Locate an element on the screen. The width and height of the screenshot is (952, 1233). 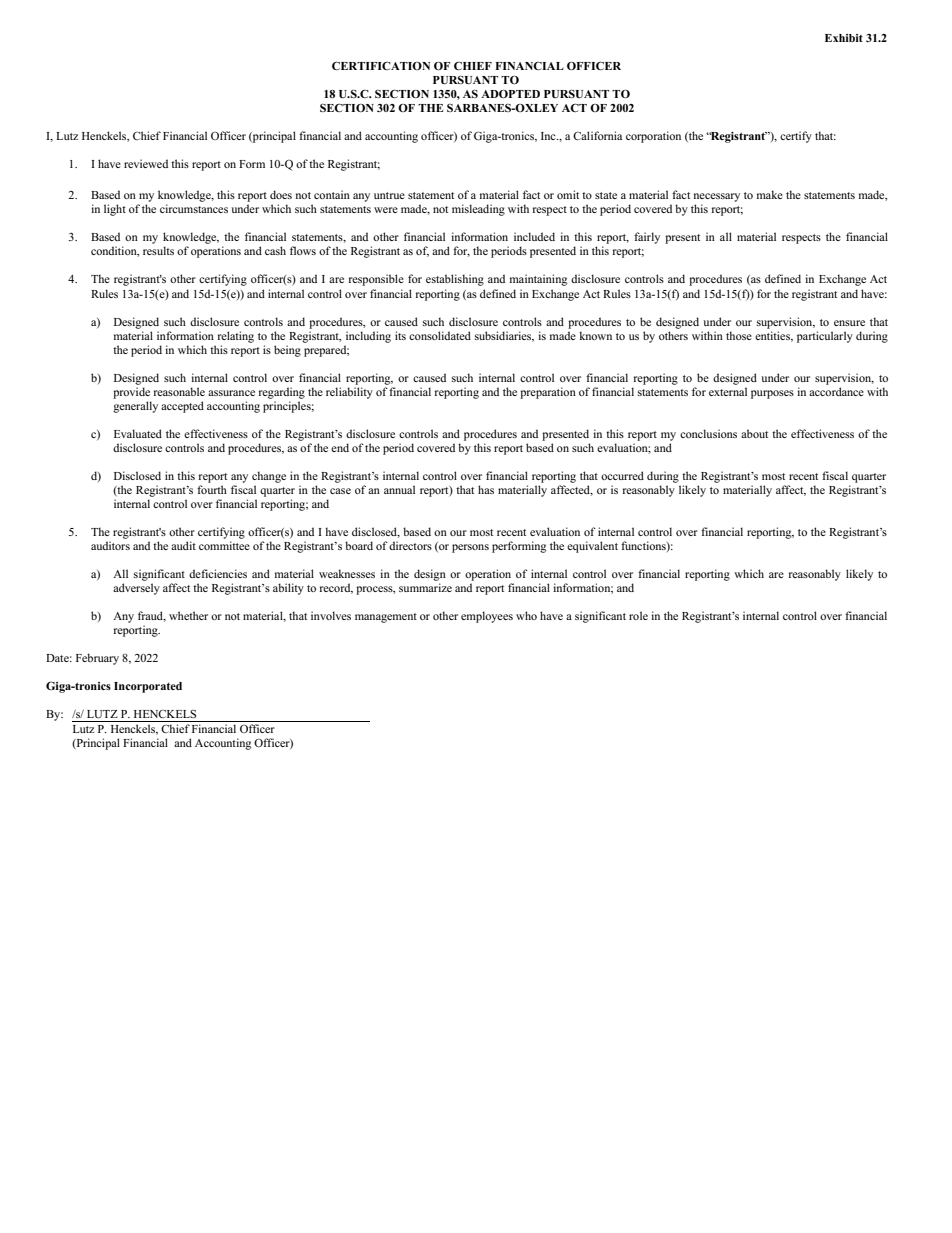
Exhibit is located at coordinates (844, 38).
